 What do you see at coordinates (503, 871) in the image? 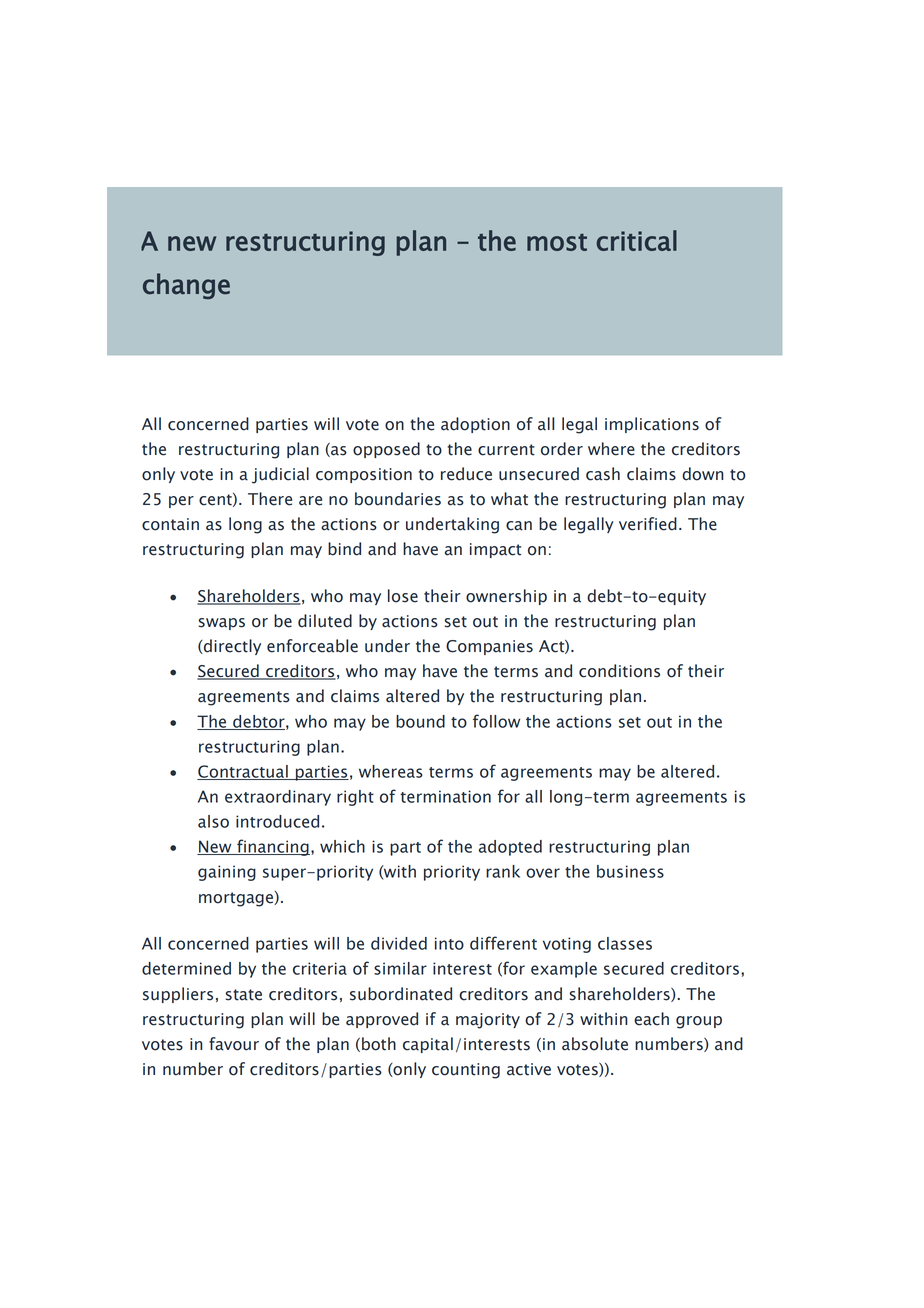
I see `rank` at bounding box center [503, 871].
